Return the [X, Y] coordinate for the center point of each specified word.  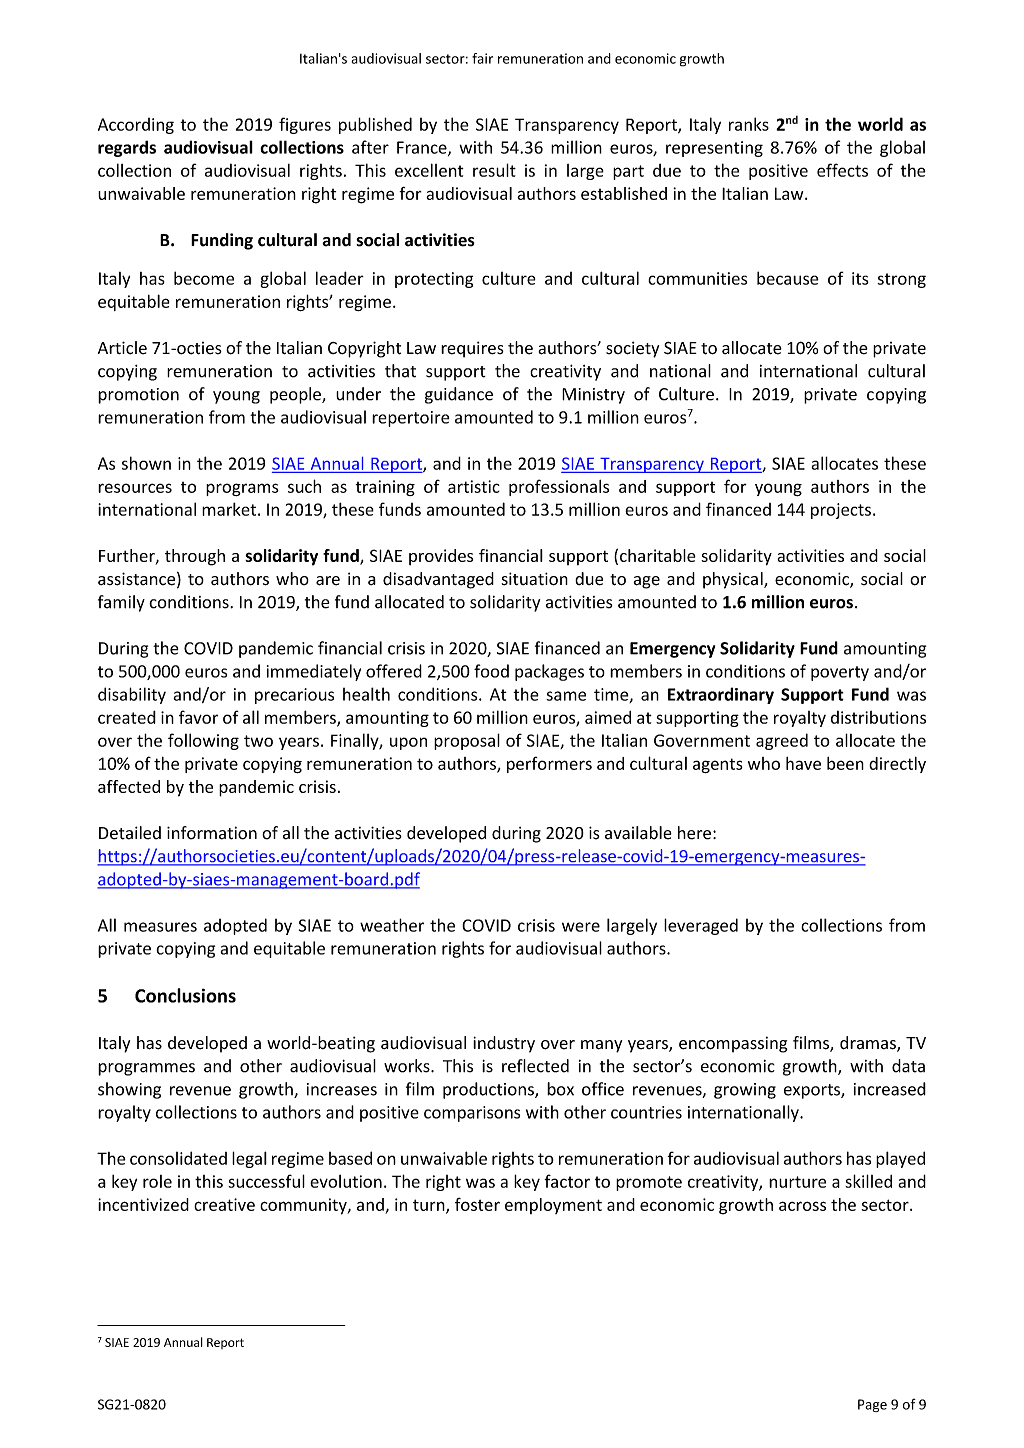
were [581, 927]
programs [242, 489]
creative [224, 1204]
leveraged [701, 926]
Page [872, 1405]
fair [482, 58]
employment [553, 1206]
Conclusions [185, 995]
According [136, 126]
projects [841, 511]
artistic [474, 486]
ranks [749, 124]
